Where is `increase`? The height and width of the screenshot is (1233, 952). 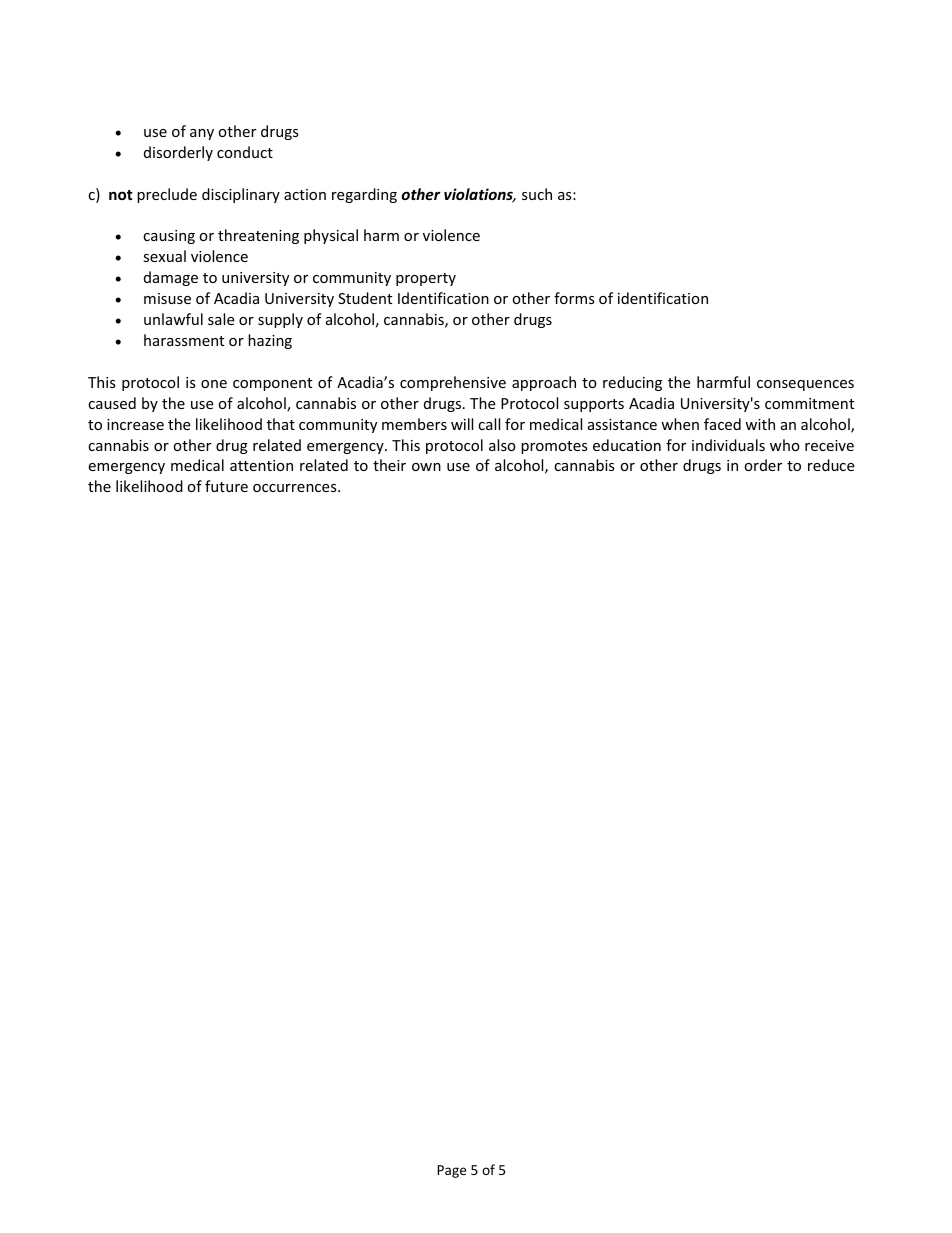
increase is located at coordinates (135, 424).
